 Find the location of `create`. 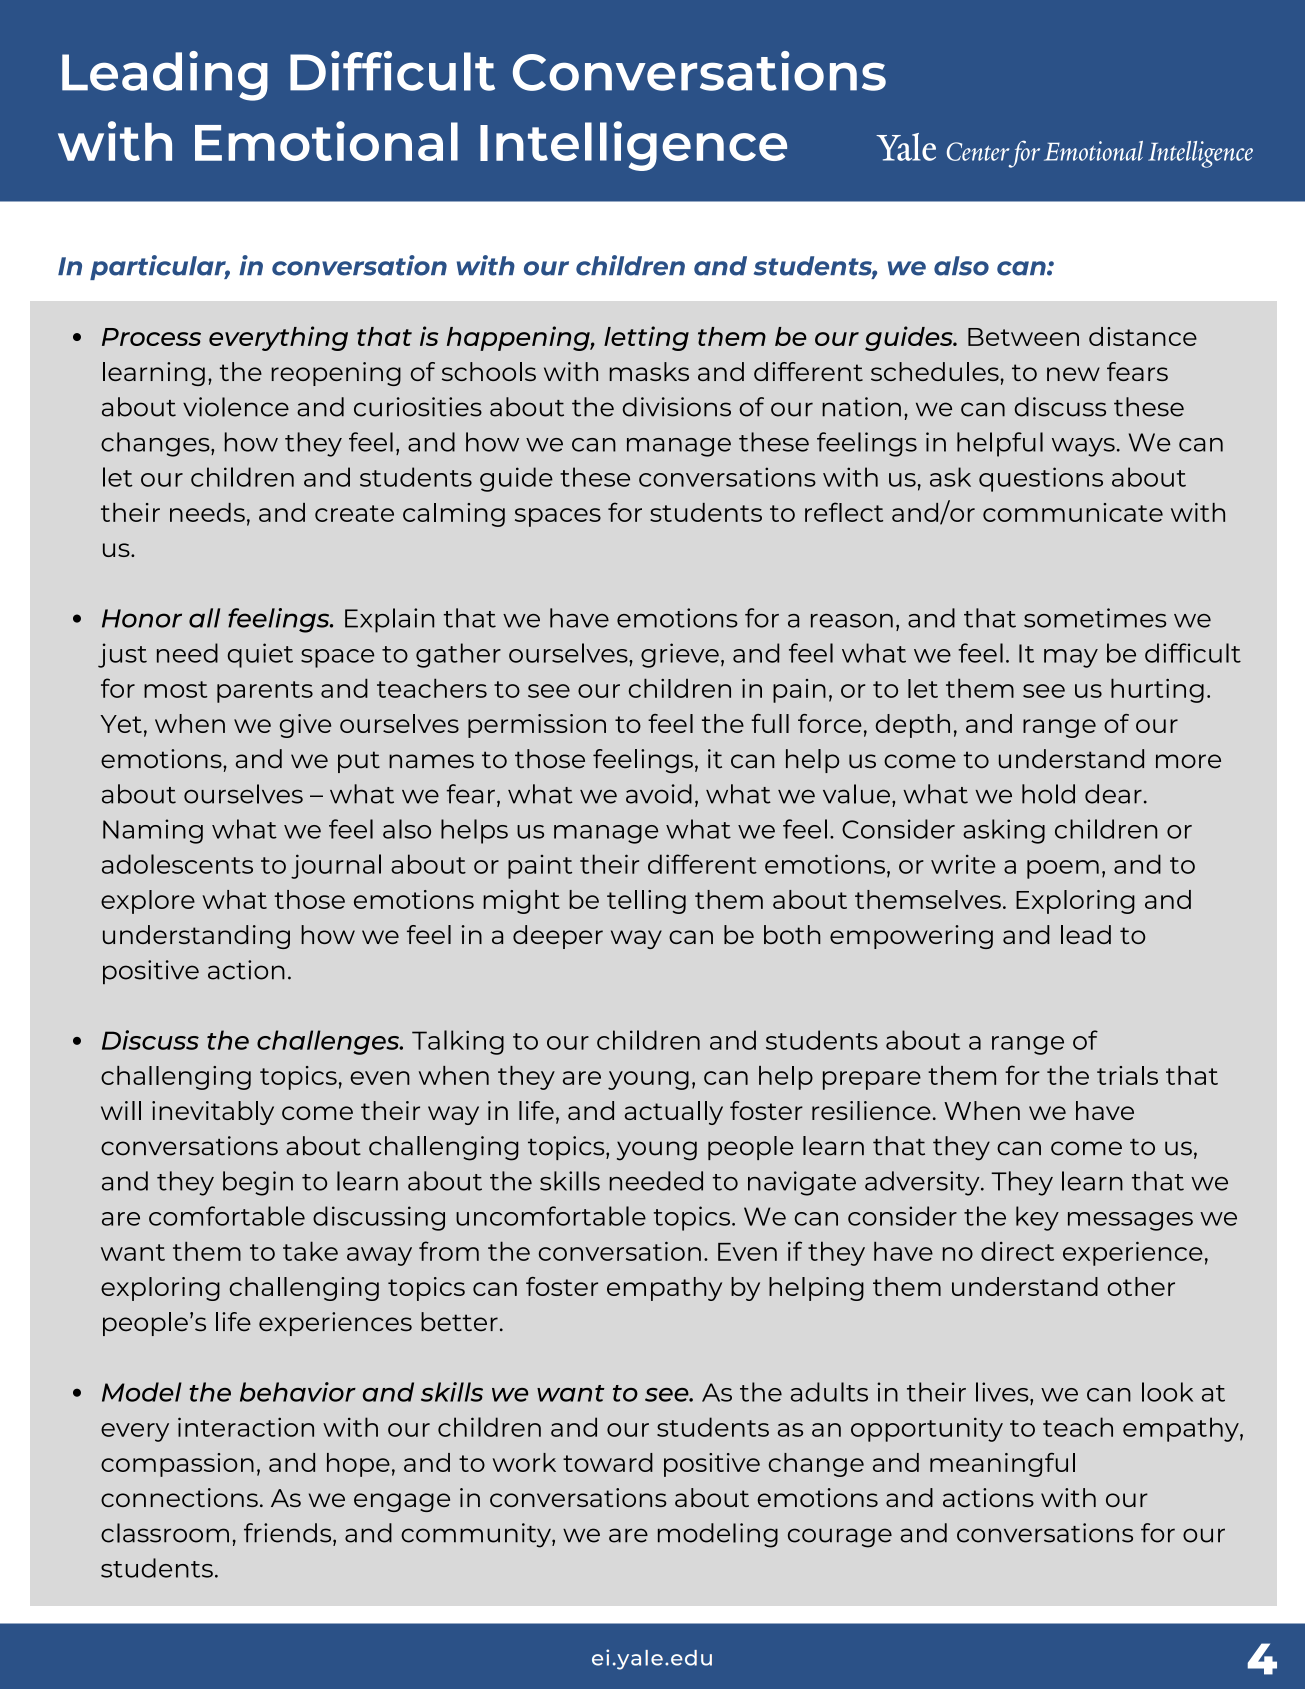

create is located at coordinates (354, 513).
